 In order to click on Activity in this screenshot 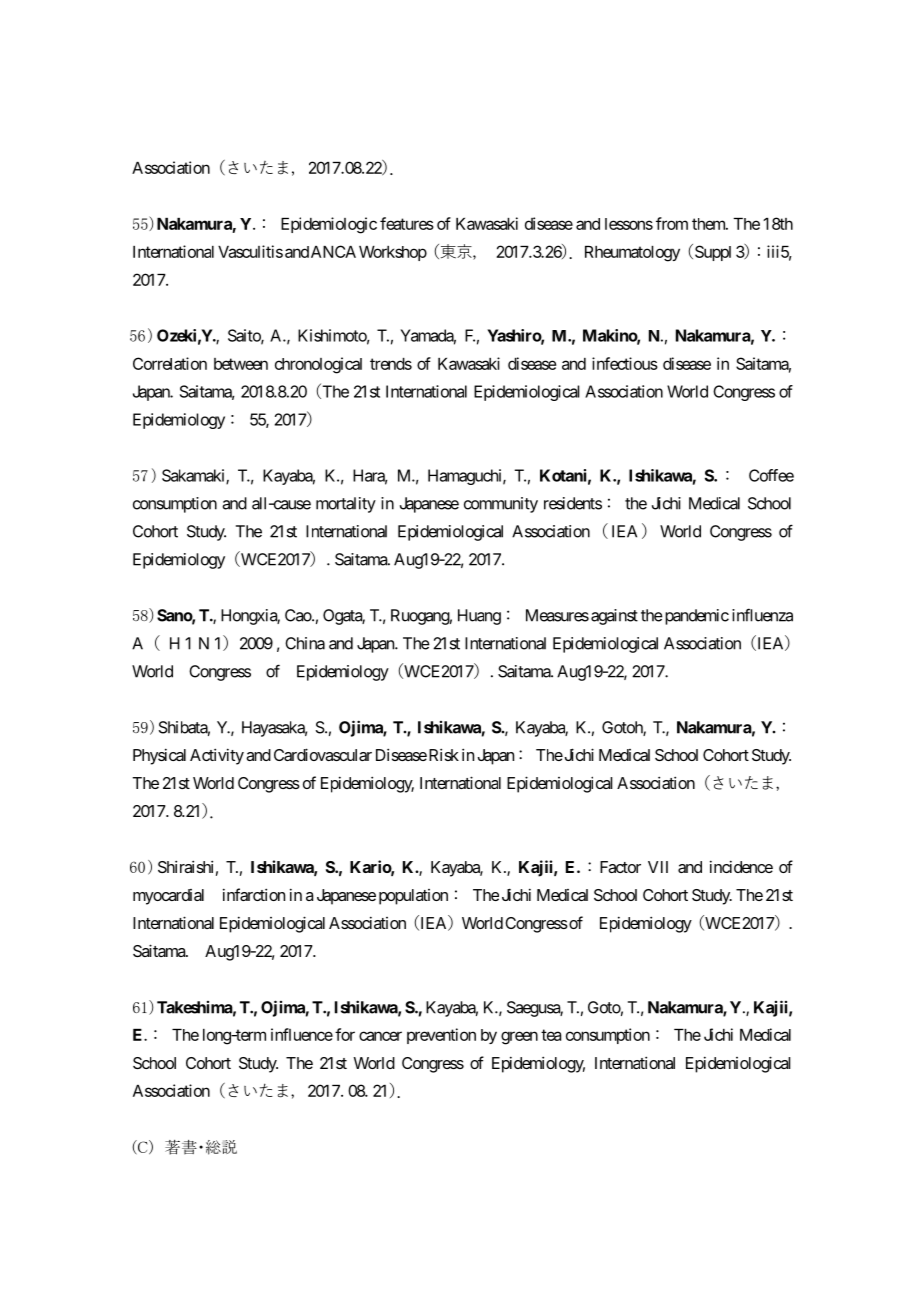, I will do `click(217, 756)`.
